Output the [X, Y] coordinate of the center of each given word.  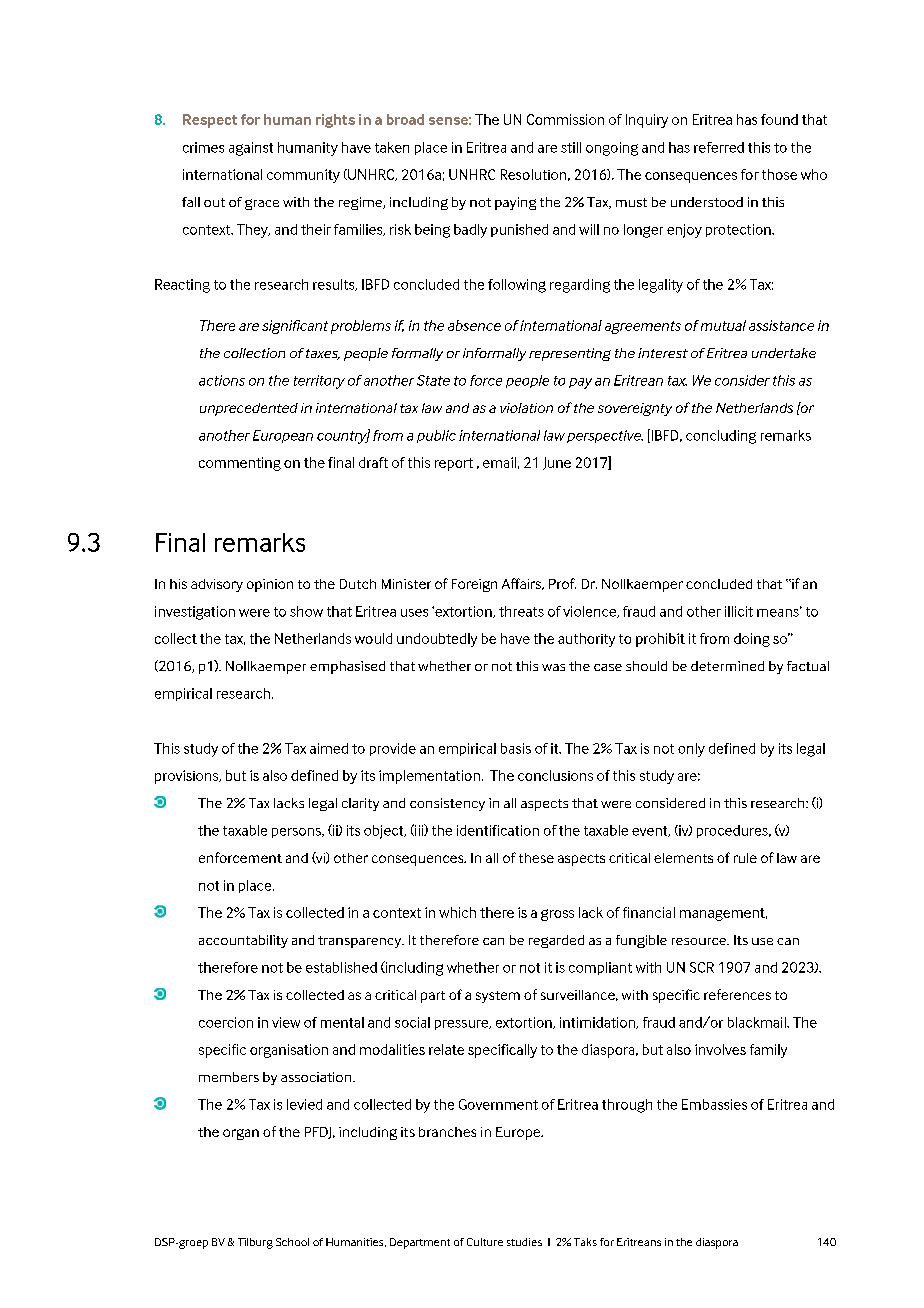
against [251, 149]
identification [498, 830]
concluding [721, 437]
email [499, 462]
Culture [485, 1242]
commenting [240, 464]
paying [515, 203]
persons [297, 833]
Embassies [714, 1104]
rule [745, 858]
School [292, 1242]
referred [719, 147]
